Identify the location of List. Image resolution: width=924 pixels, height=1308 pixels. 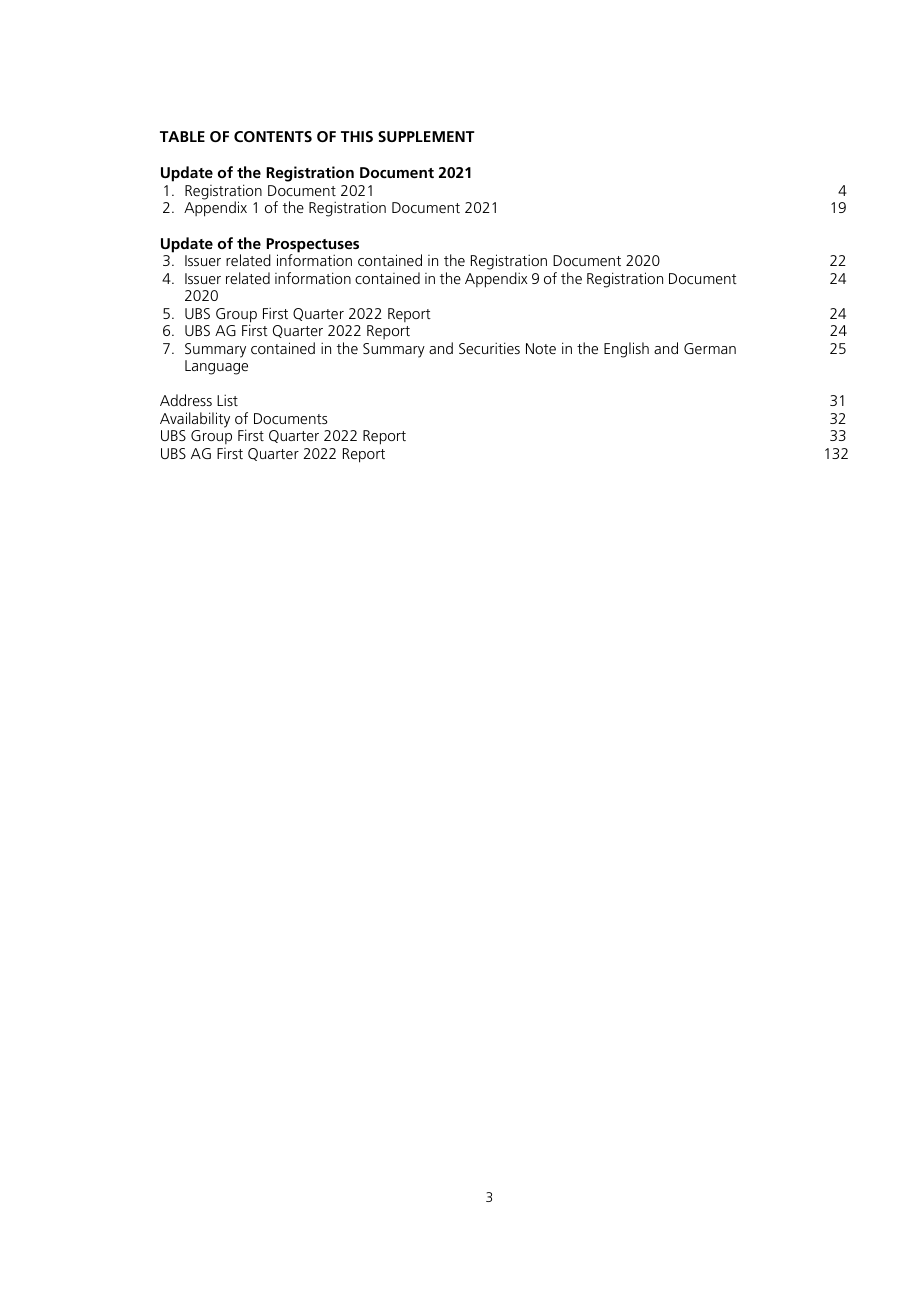
(227, 400).
